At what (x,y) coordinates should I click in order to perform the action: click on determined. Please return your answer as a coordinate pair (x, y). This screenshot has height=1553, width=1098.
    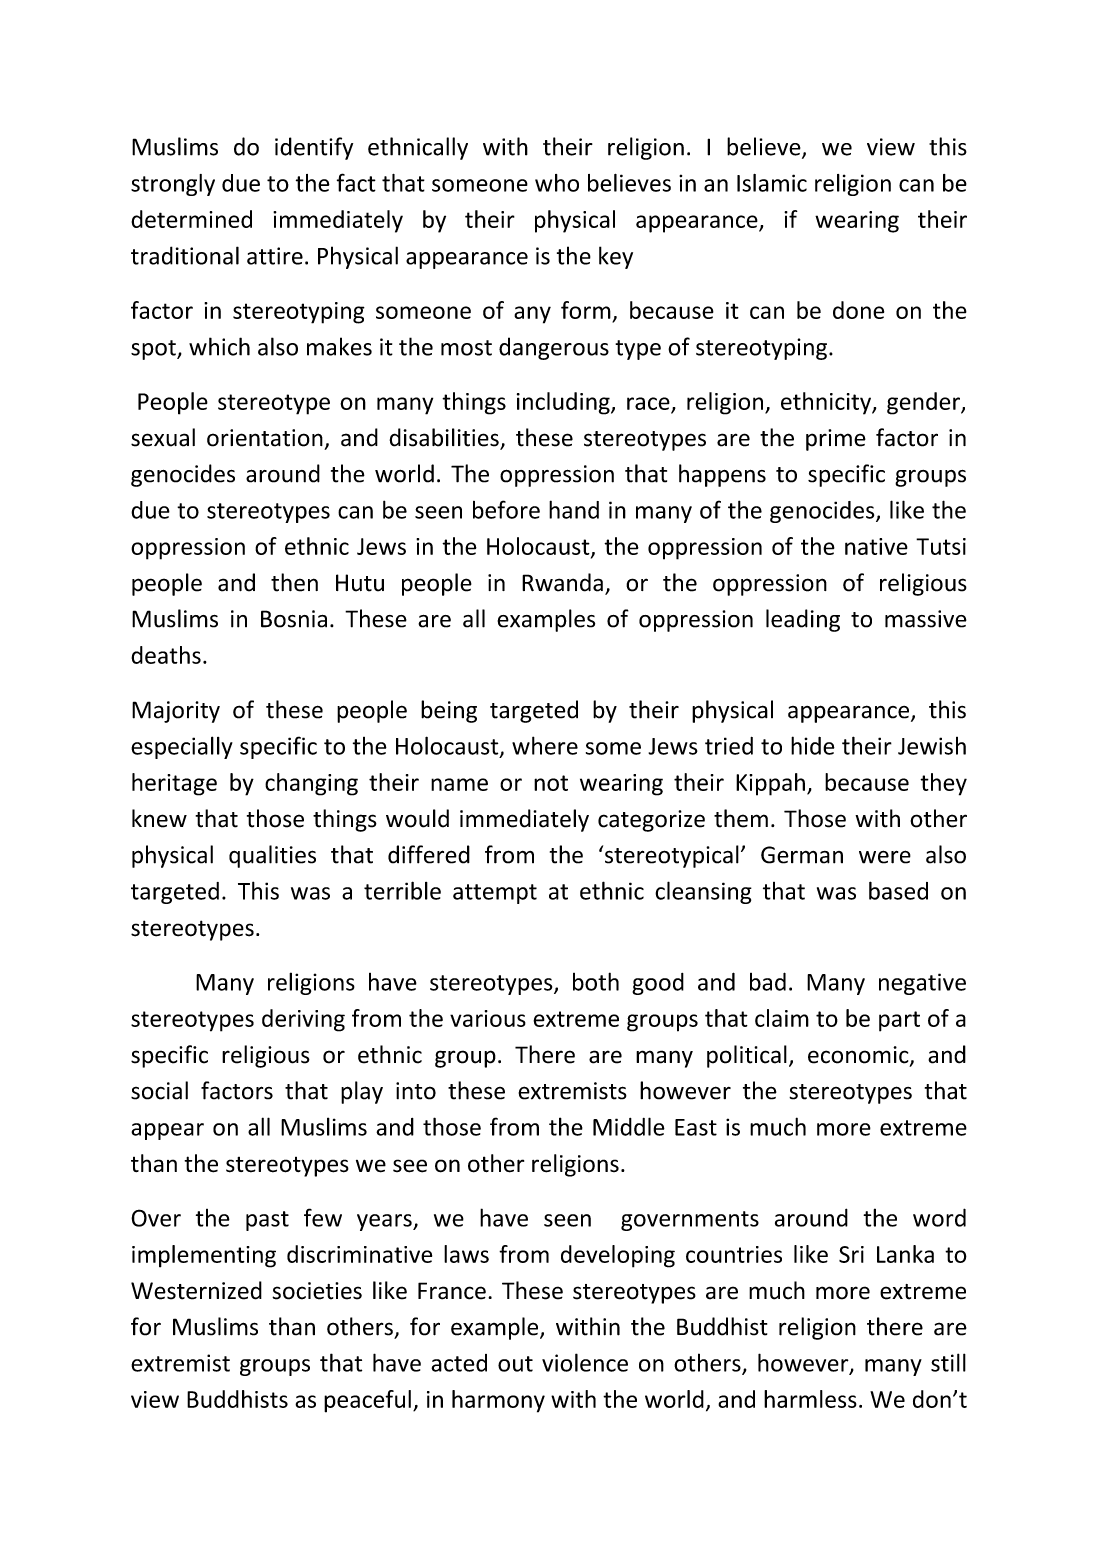
    Looking at the image, I should click on (191, 219).
